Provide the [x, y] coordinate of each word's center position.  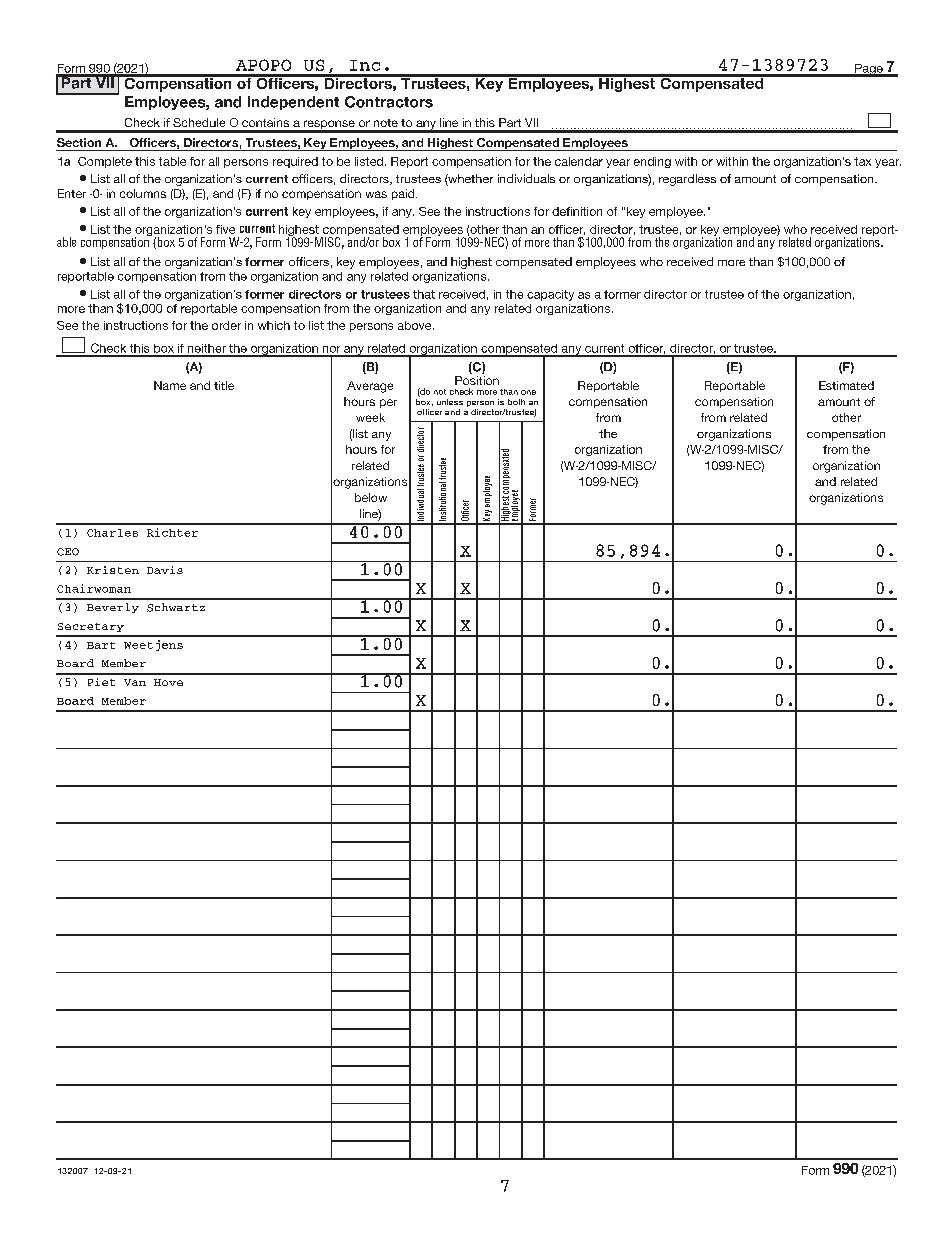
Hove [168, 682]
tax [862, 161]
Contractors [389, 102]
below [371, 497]
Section [79, 142]
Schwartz [176, 607]
